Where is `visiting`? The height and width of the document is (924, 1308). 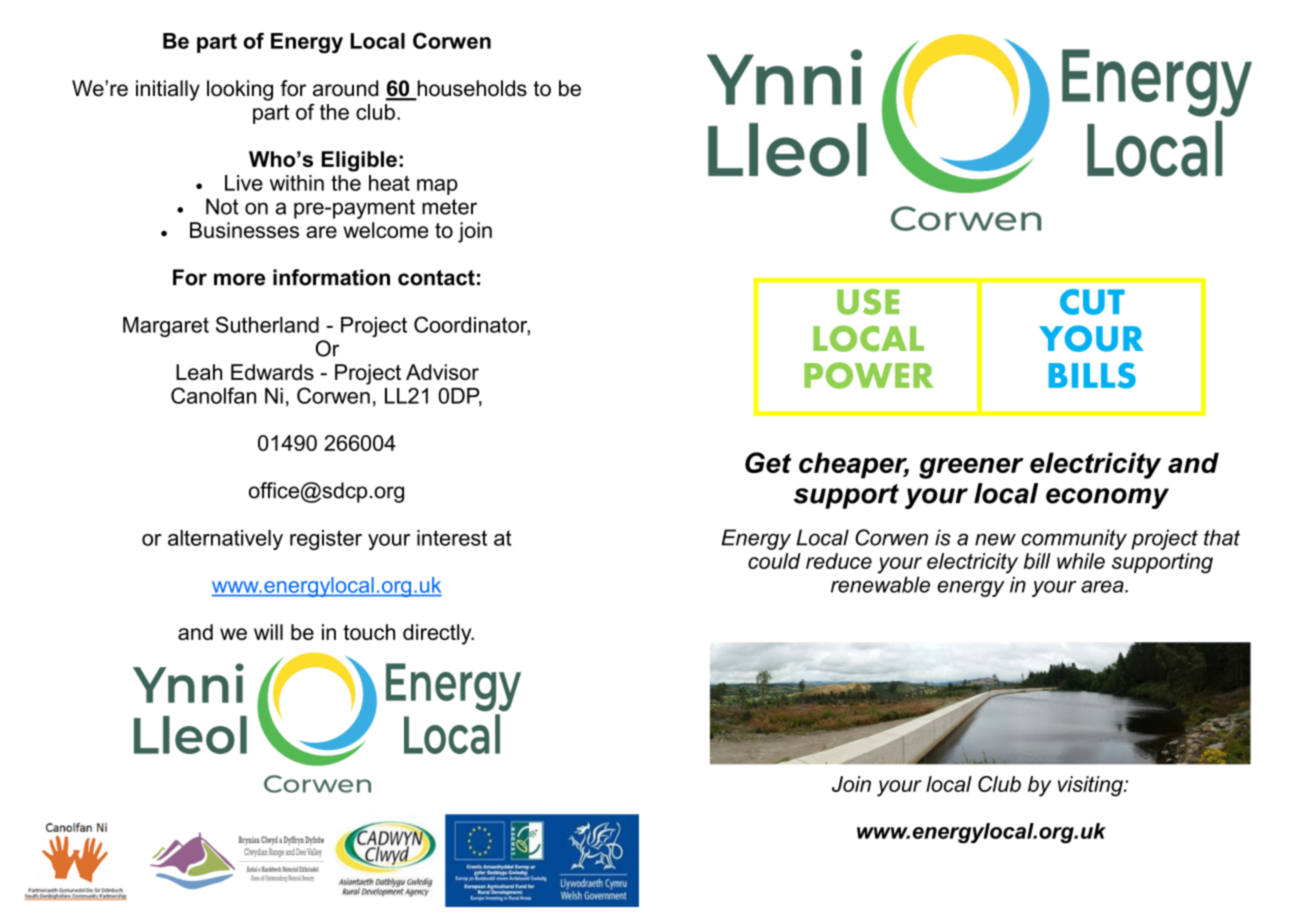 visiting is located at coordinates (1091, 786).
